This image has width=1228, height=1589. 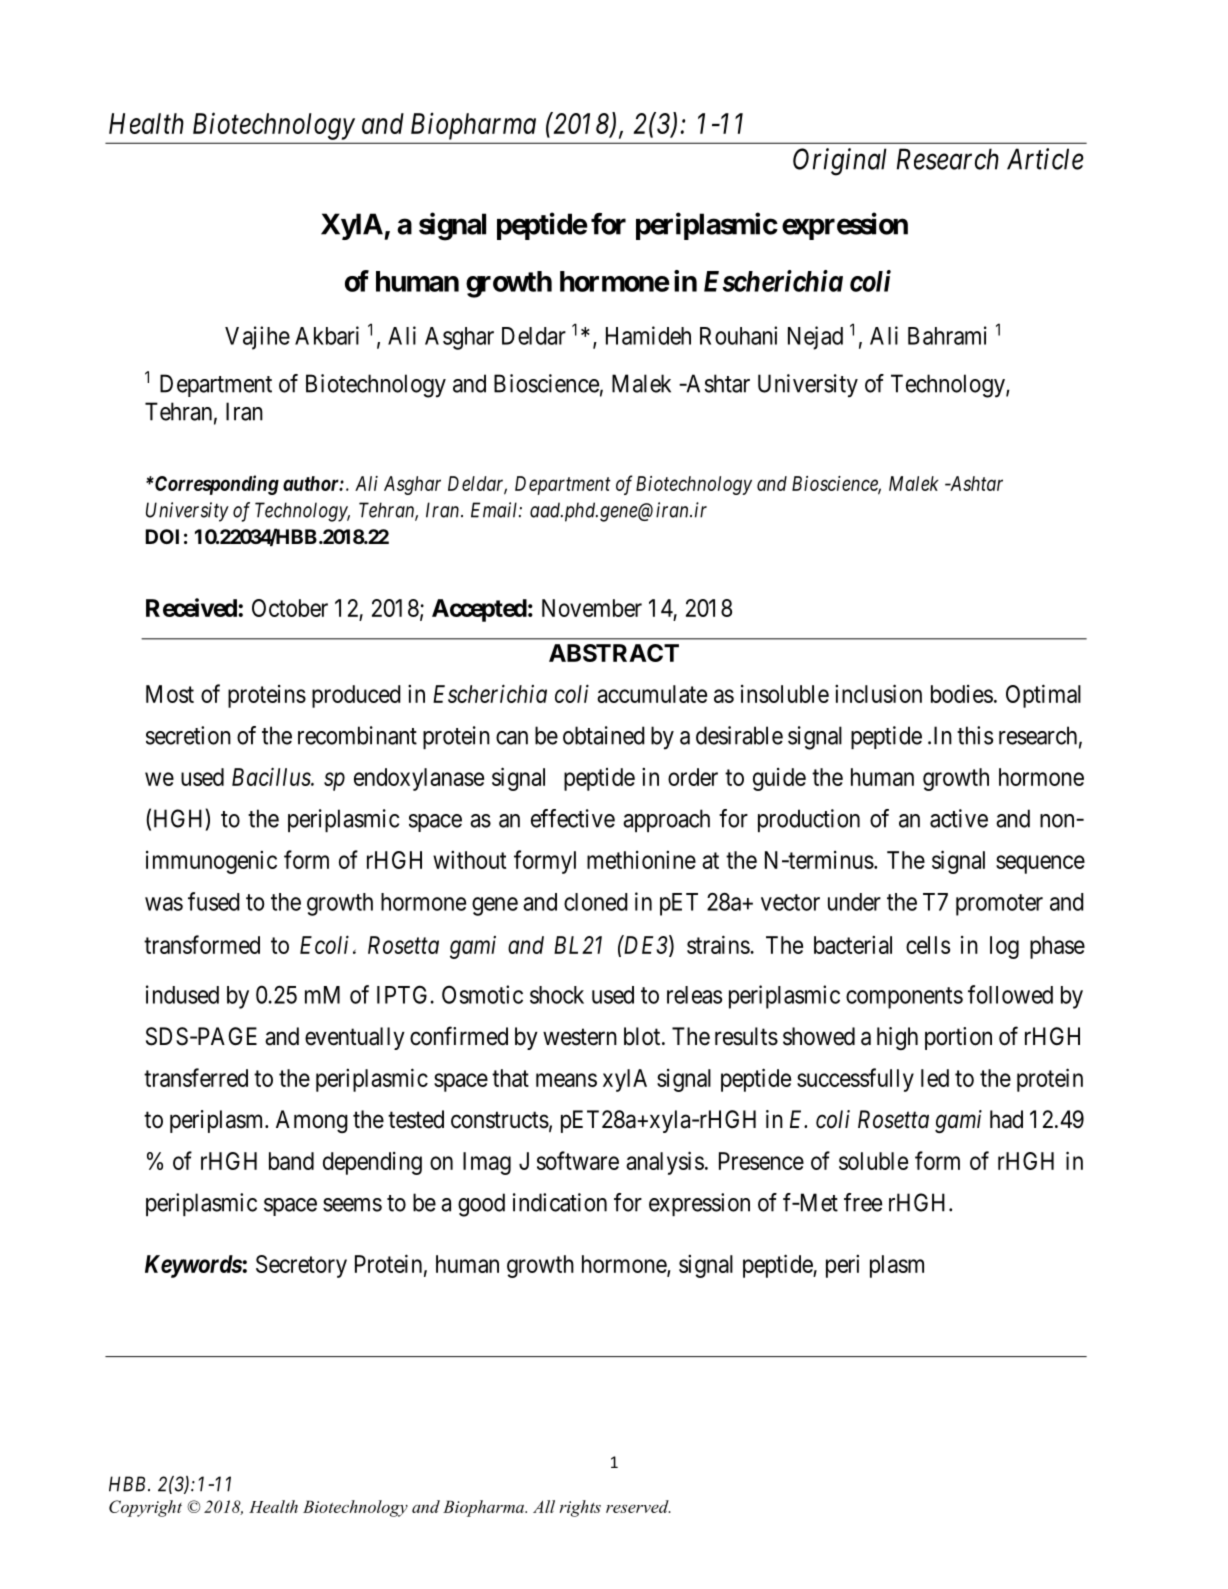 What do you see at coordinates (959, 818) in the image?
I see `active` at bounding box center [959, 818].
